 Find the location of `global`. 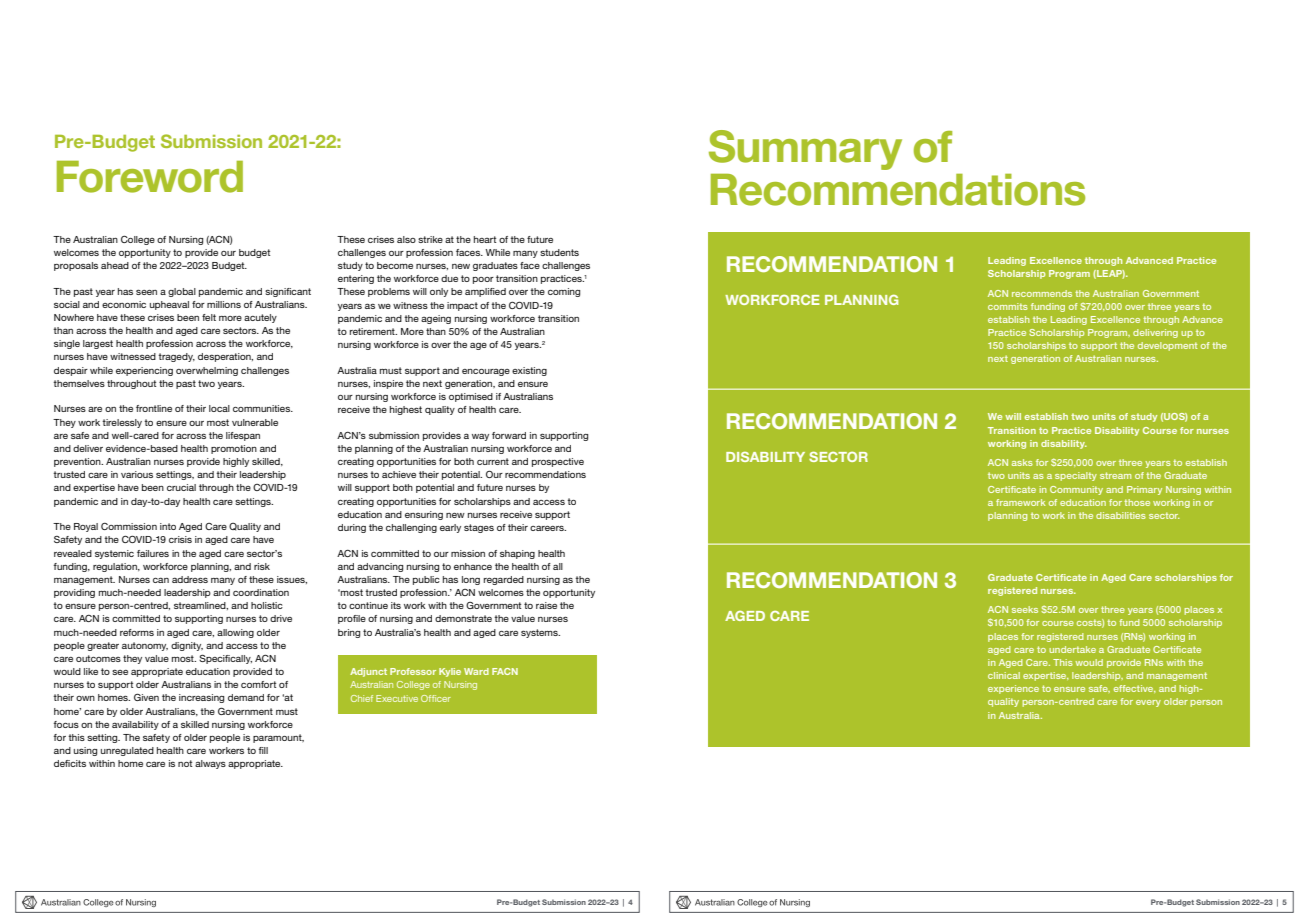

global is located at coordinates (182, 292).
